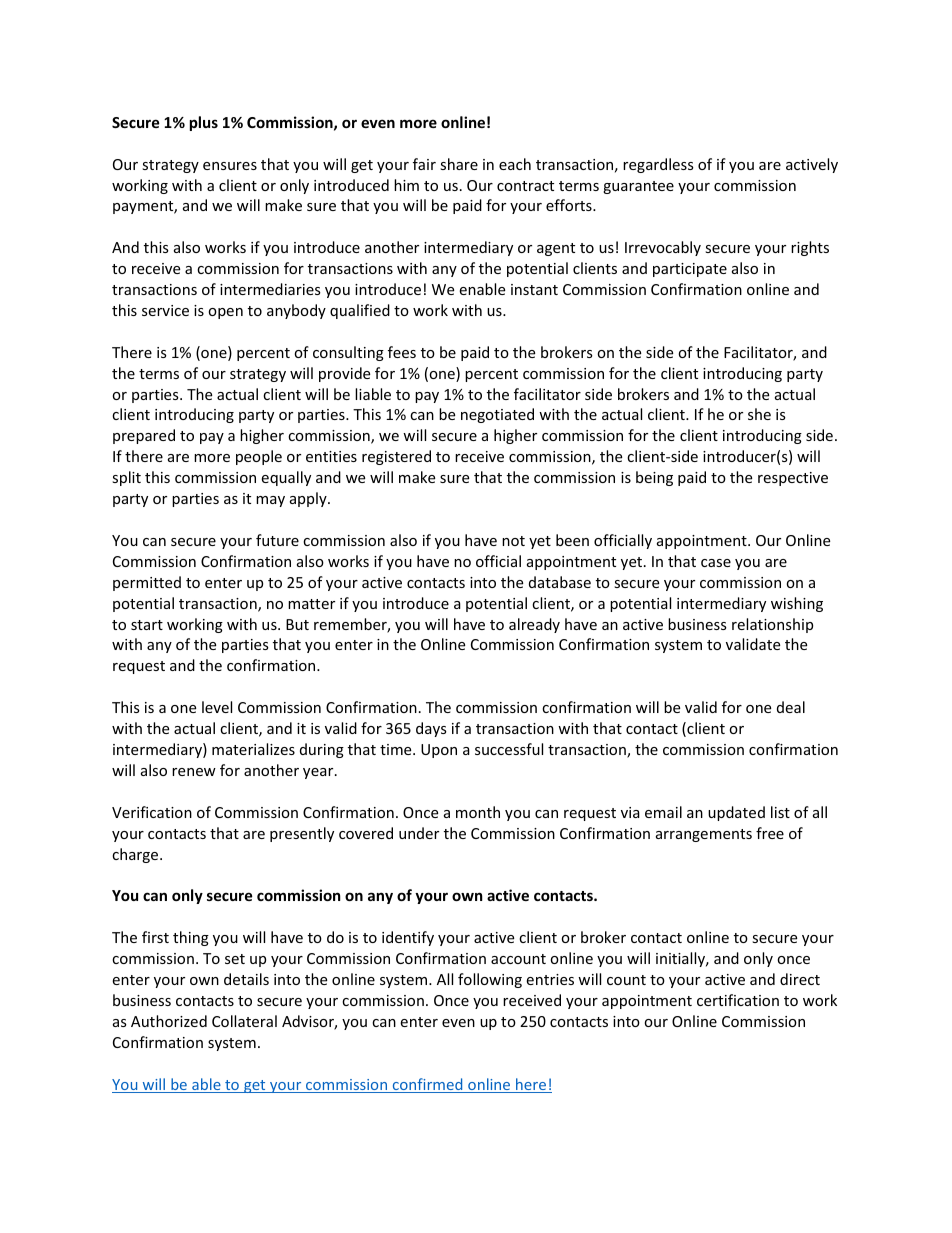 This screenshot has height=1233, width=952. What do you see at coordinates (419, 833) in the screenshot?
I see `under` at bounding box center [419, 833].
